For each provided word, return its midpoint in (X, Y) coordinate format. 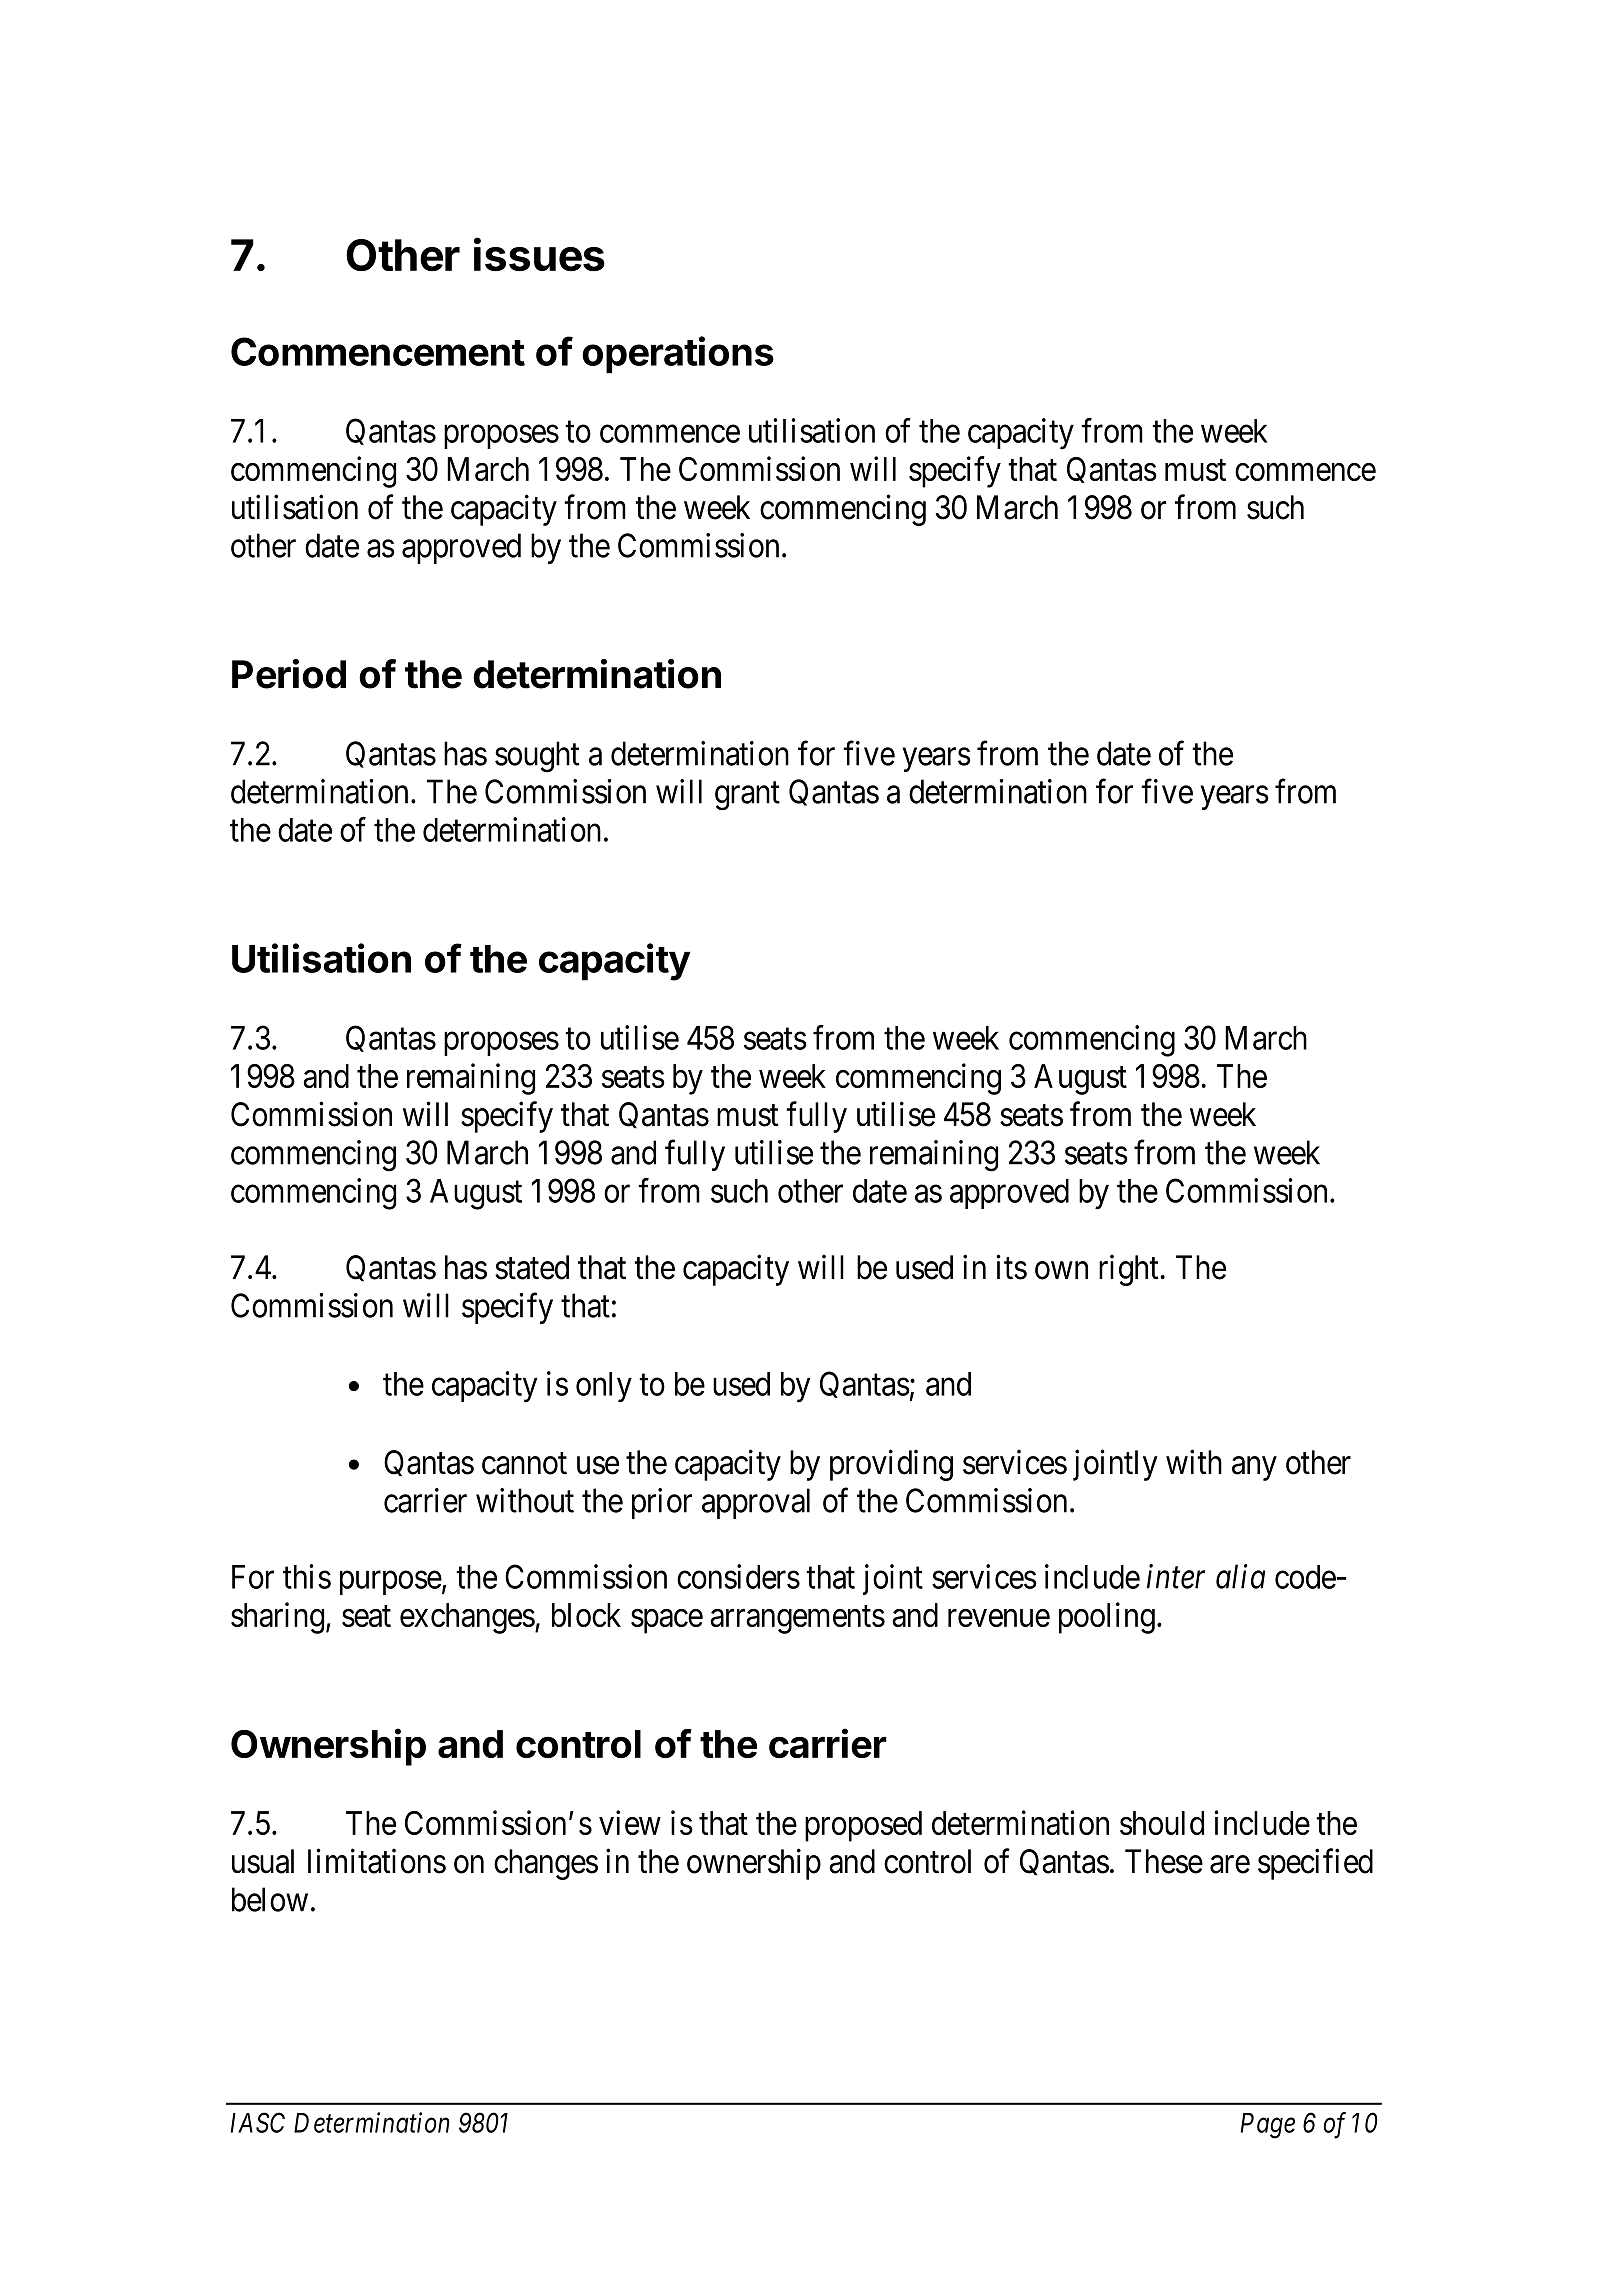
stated (532, 1267)
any (1254, 1469)
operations (678, 355)
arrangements (797, 1620)
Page (1268, 2126)
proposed (863, 1826)
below (270, 1899)
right (1130, 1270)
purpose (391, 1583)
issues (539, 254)
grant (747, 796)
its (1011, 1267)
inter (1176, 1577)
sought (537, 757)
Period (289, 674)
